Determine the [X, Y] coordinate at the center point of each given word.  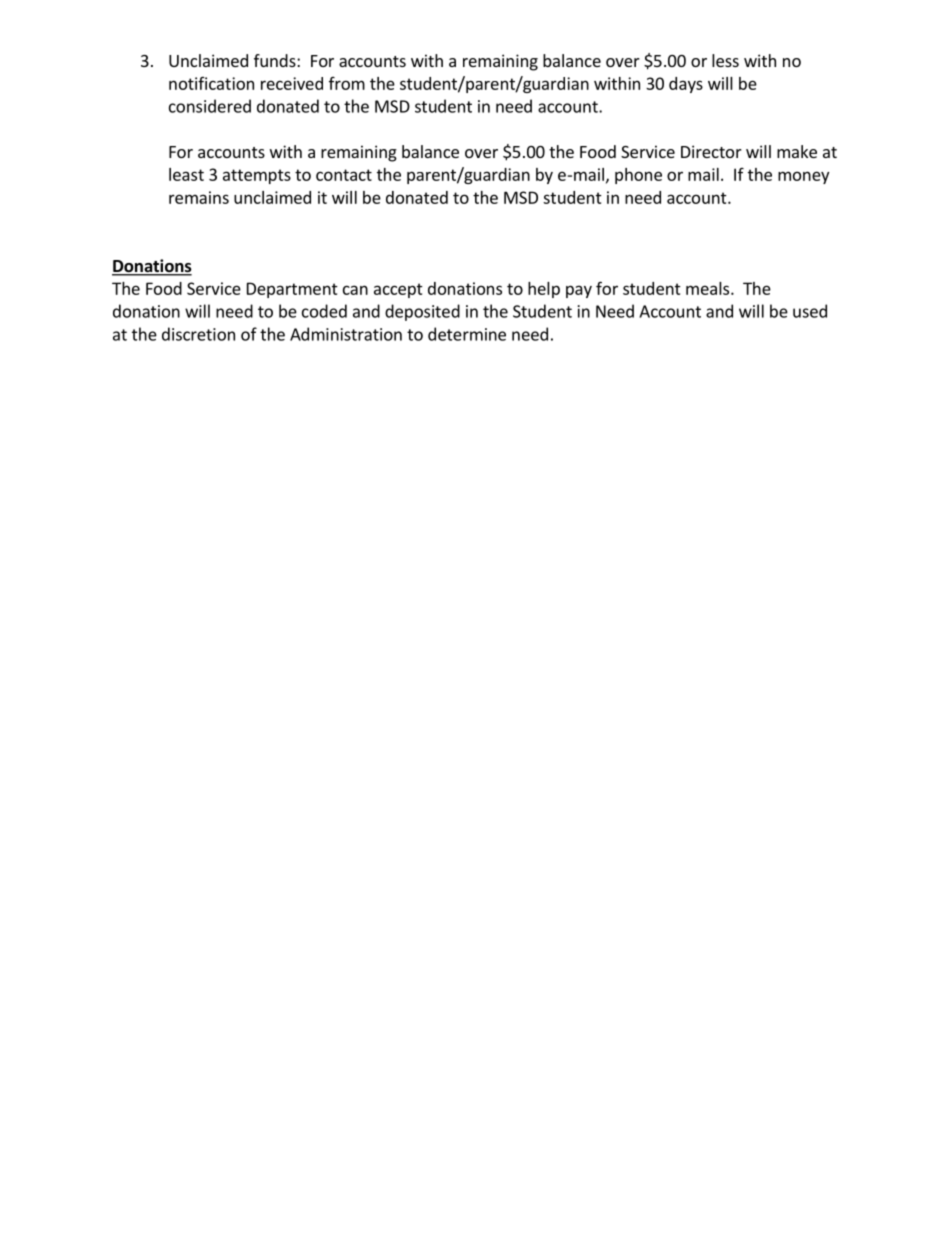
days [686, 85]
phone [638, 176]
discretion [198, 334]
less [725, 60]
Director [711, 151]
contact [344, 175]
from [347, 83]
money [803, 177]
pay [579, 291]
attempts [257, 176]
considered [210, 106]
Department [292, 290]
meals [709, 288]
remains [199, 197]
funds [276, 60]
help [544, 290]
